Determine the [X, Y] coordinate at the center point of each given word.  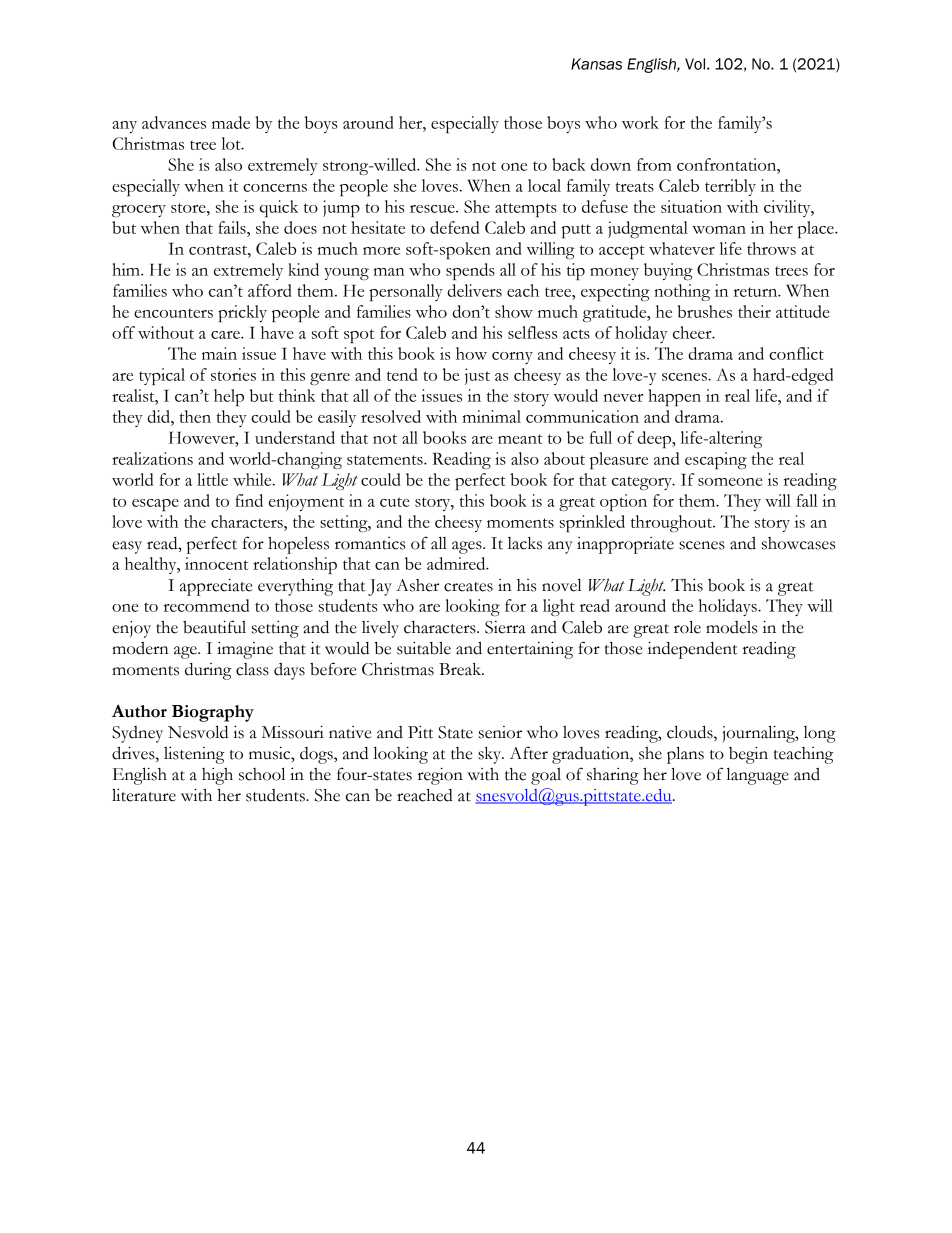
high [217, 776]
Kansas [596, 64]
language [758, 776]
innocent [216, 563]
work [640, 122]
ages [468, 547]
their [754, 311]
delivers [474, 290]
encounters [173, 313]
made [231, 122]
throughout [673, 523]
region [440, 776]
